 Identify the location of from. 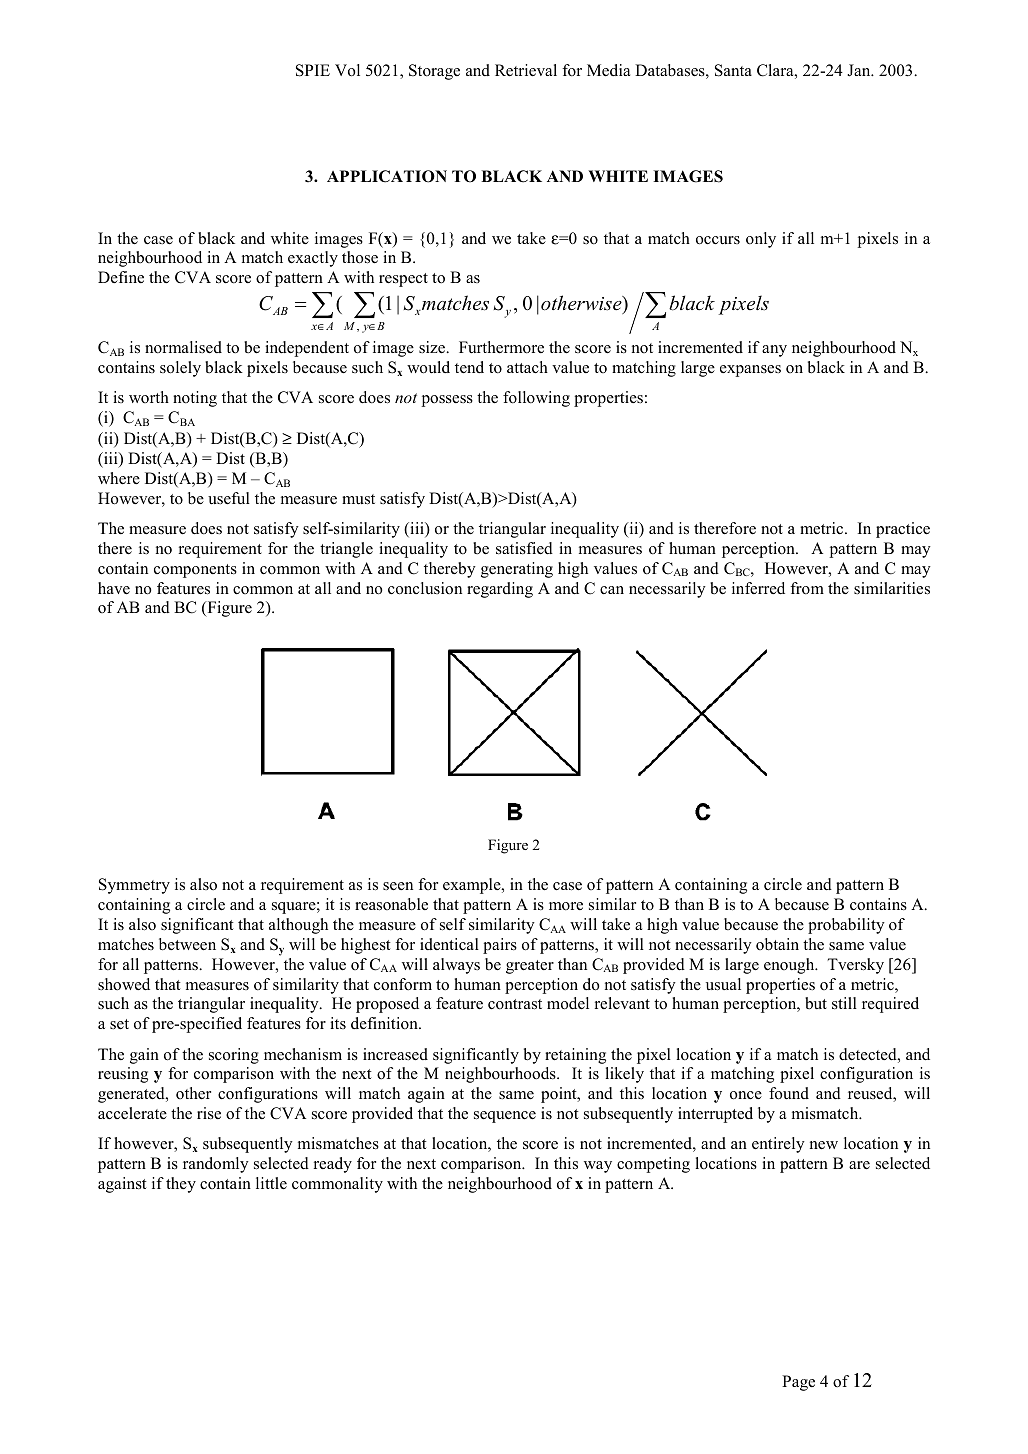
(807, 588).
